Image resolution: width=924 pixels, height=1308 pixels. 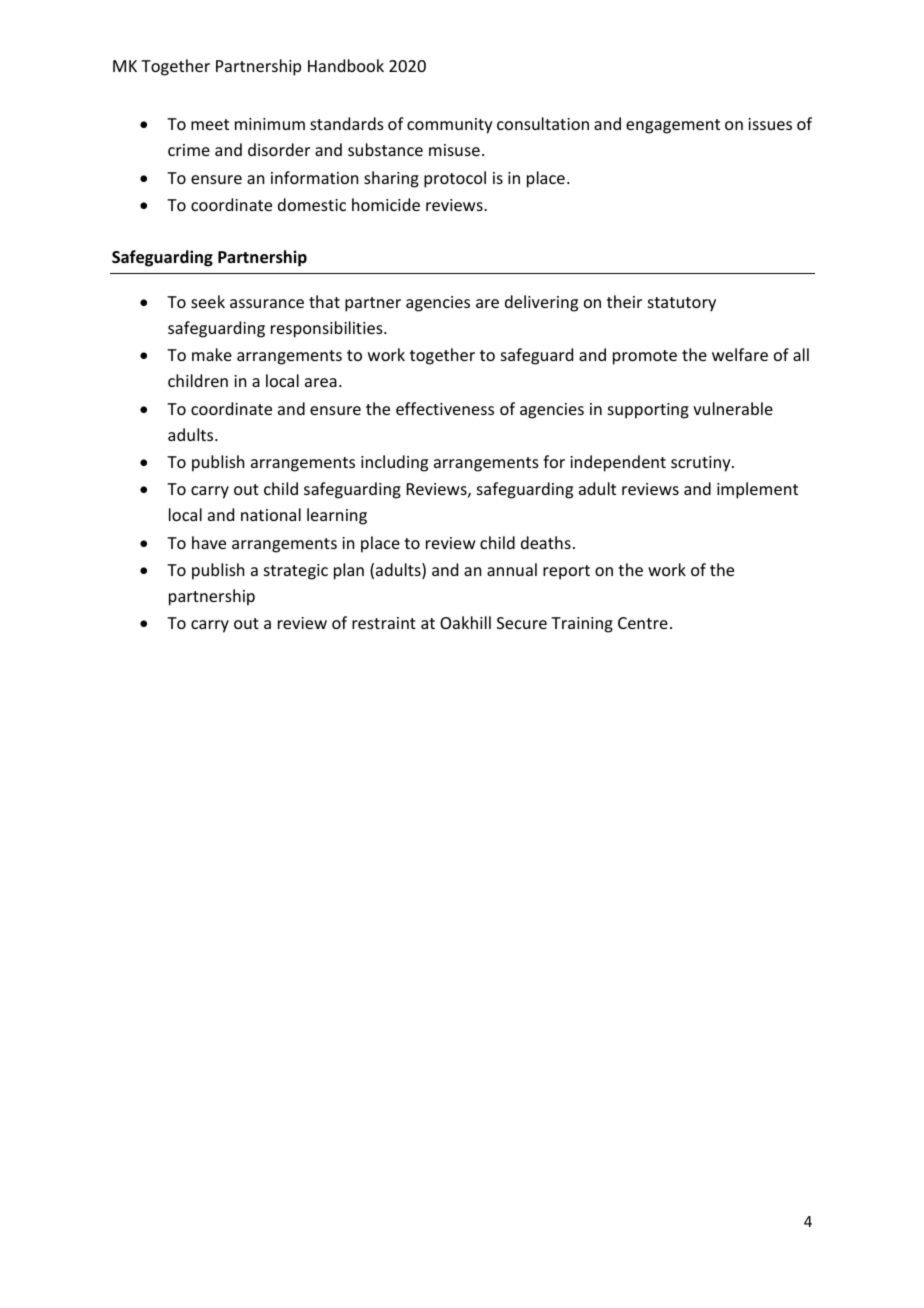 What do you see at coordinates (522, 623) in the screenshot?
I see `Secure` at bounding box center [522, 623].
